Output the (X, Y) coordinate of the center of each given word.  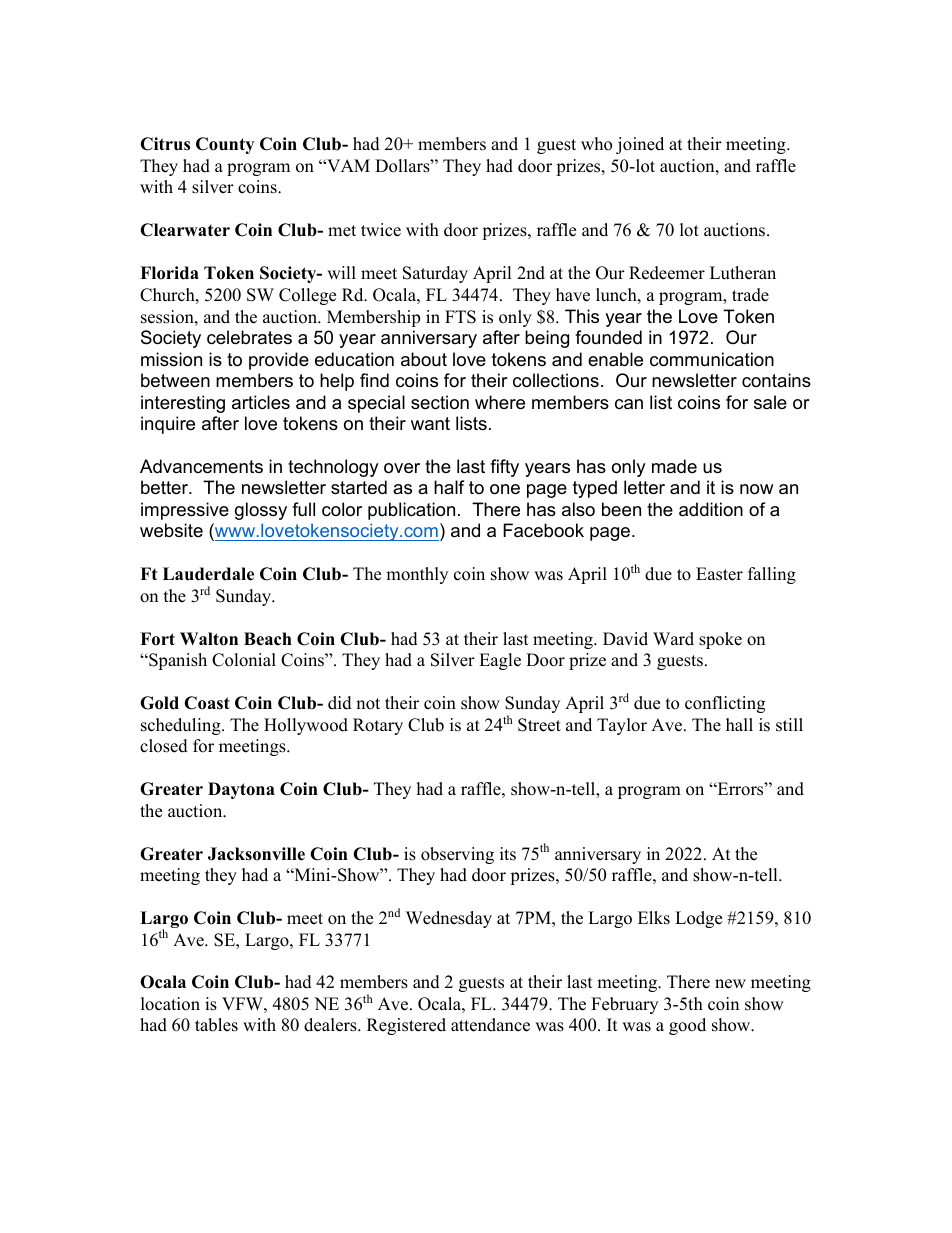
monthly (417, 575)
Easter (719, 574)
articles (261, 402)
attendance (490, 1025)
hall (739, 724)
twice (381, 230)
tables (216, 1025)
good (687, 1026)
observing (457, 855)
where (500, 402)
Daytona (241, 790)
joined (640, 145)
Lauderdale (208, 574)
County (225, 145)
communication (712, 359)
